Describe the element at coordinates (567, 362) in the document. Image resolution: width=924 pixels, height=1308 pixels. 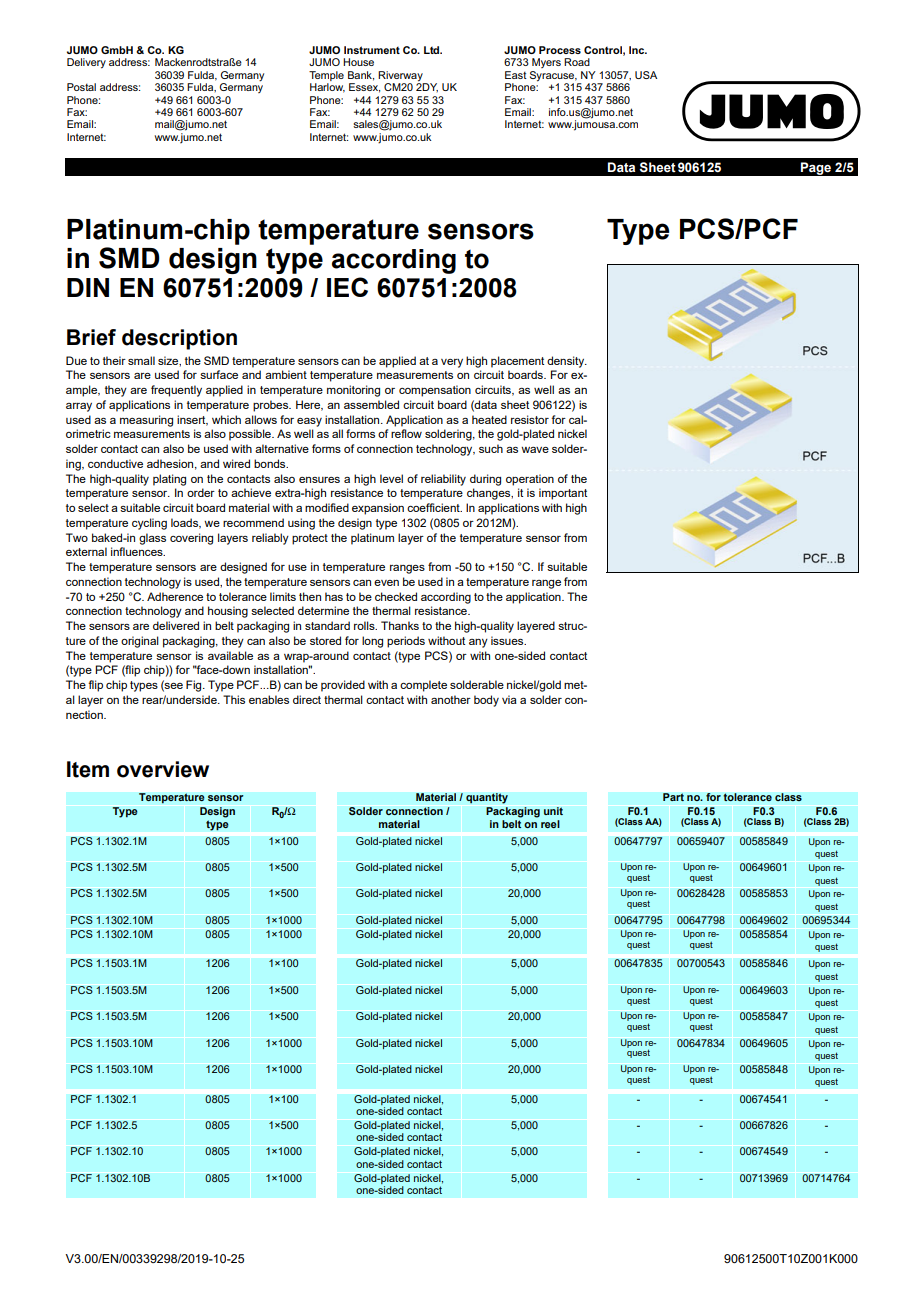
I see `density` at that location.
